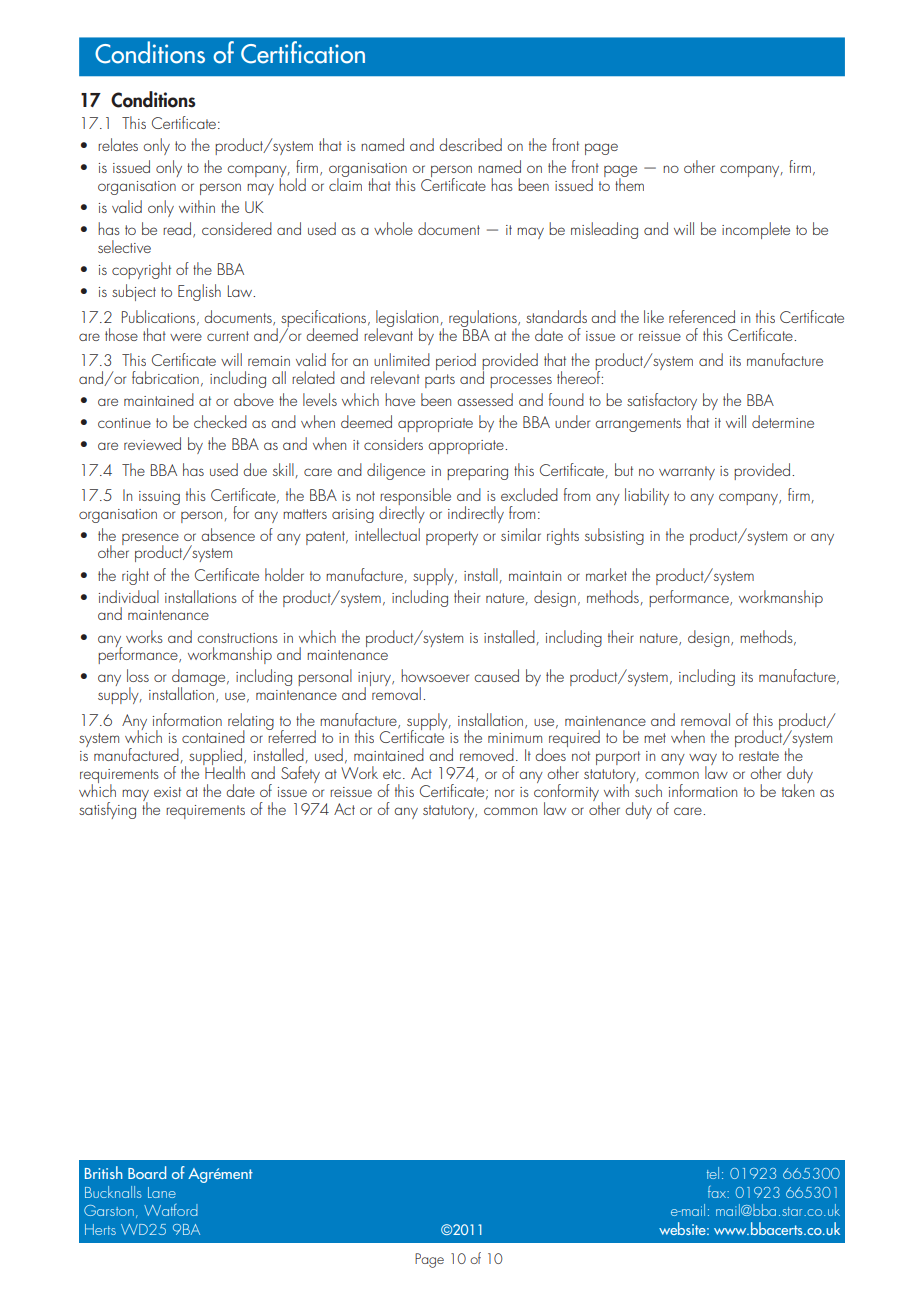 The width and height of the page is (924, 1308). I want to click on such, so click(648, 790).
